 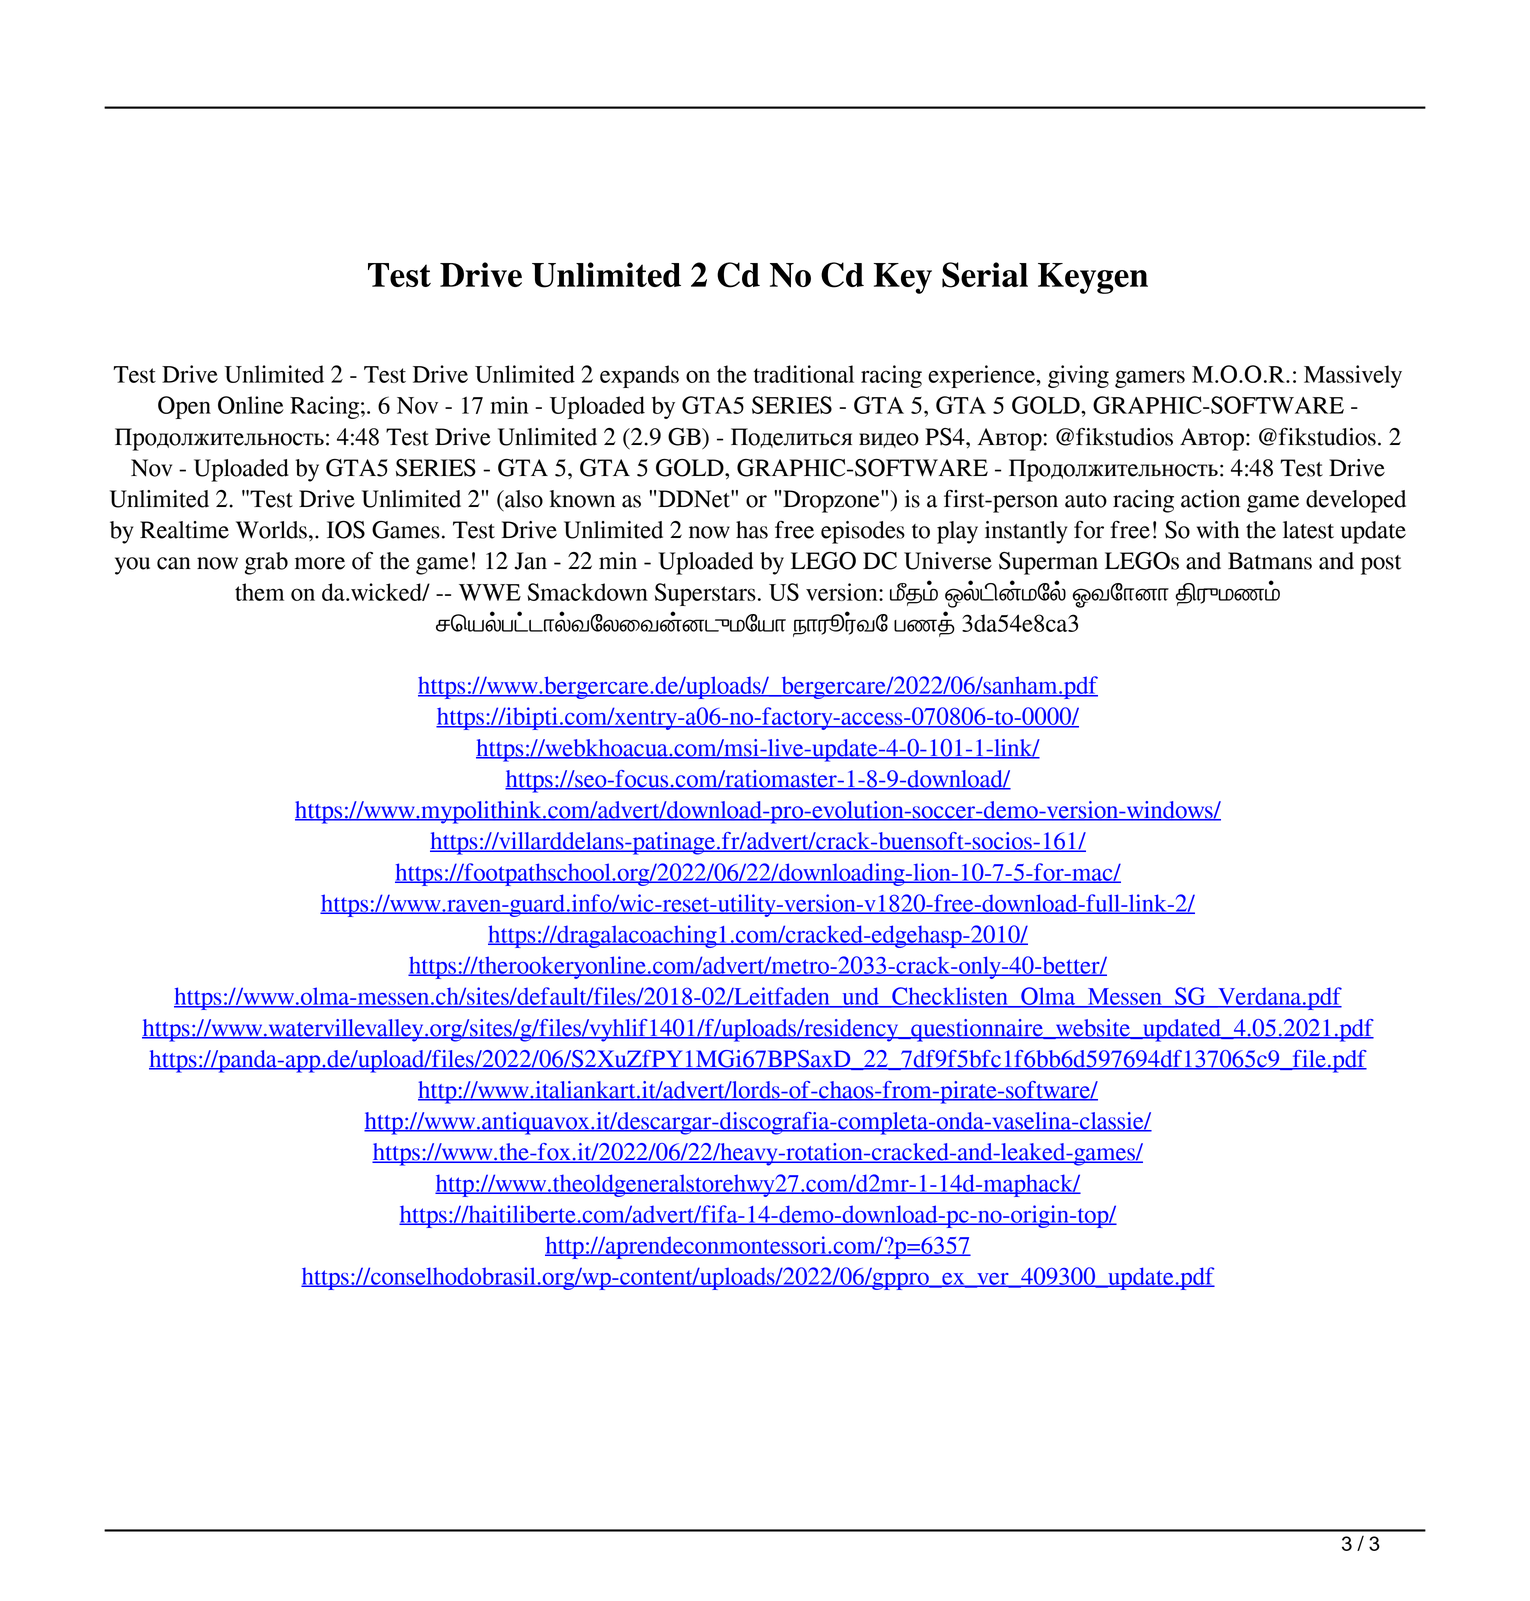 What do you see at coordinates (259, 592) in the screenshot?
I see `them` at bounding box center [259, 592].
